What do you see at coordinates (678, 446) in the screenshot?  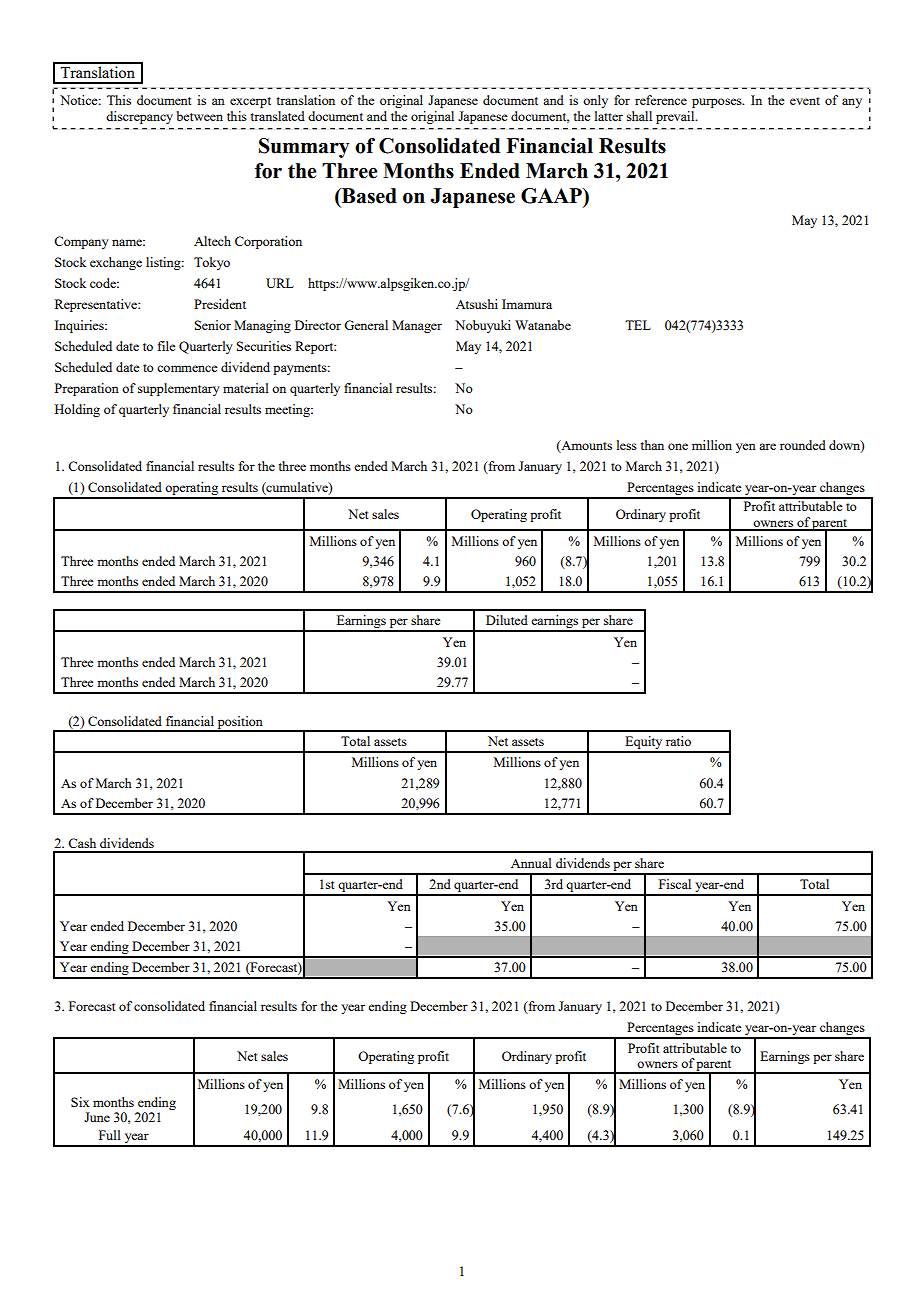 I see `one` at bounding box center [678, 446].
